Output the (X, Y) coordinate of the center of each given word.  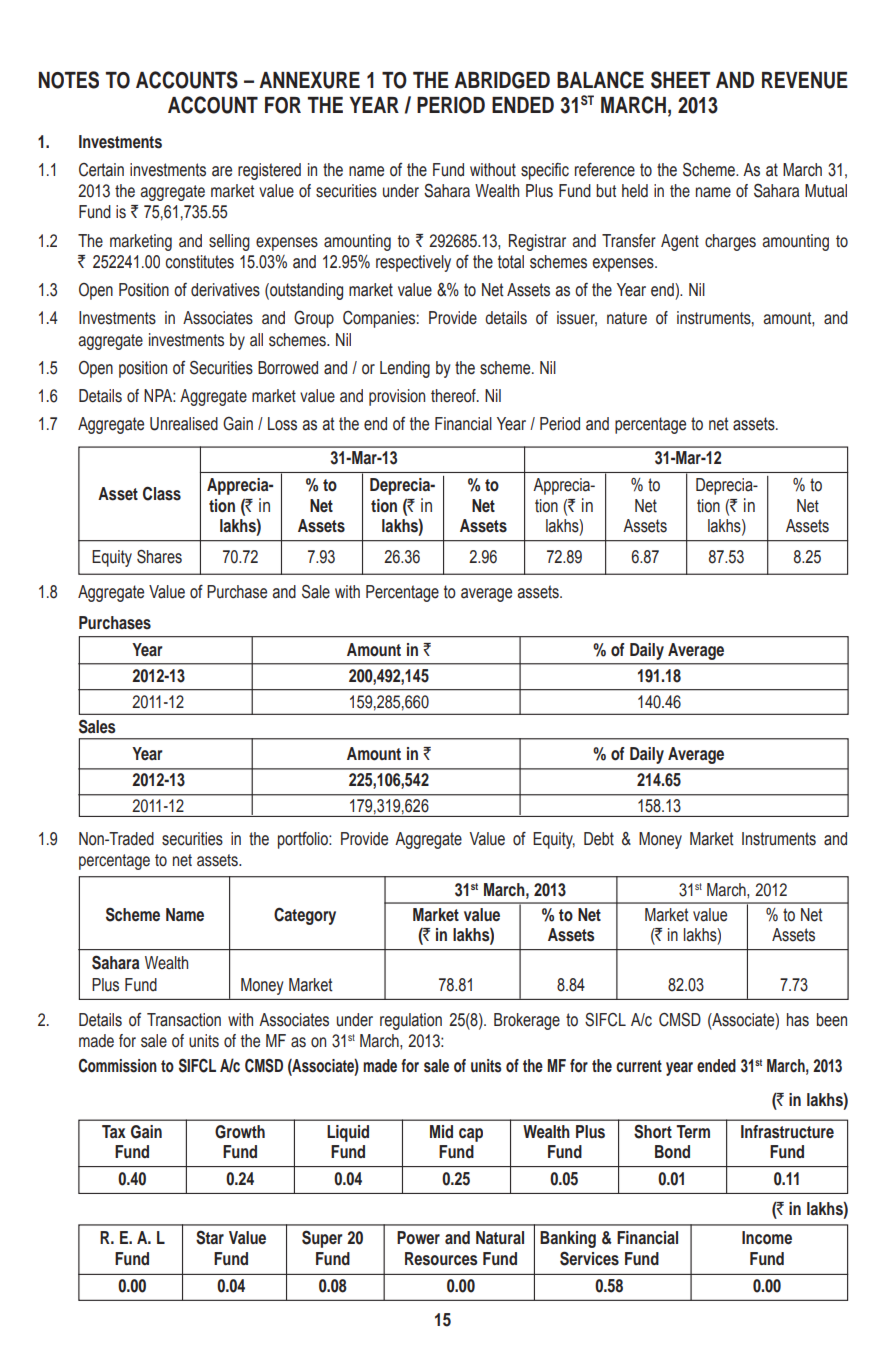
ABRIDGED (502, 80)
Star (210, 1237)
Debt (599, 839)
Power (418, 1238)
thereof (454, 396)
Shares (159, 557)
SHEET (680, 80)
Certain (101, 170)
